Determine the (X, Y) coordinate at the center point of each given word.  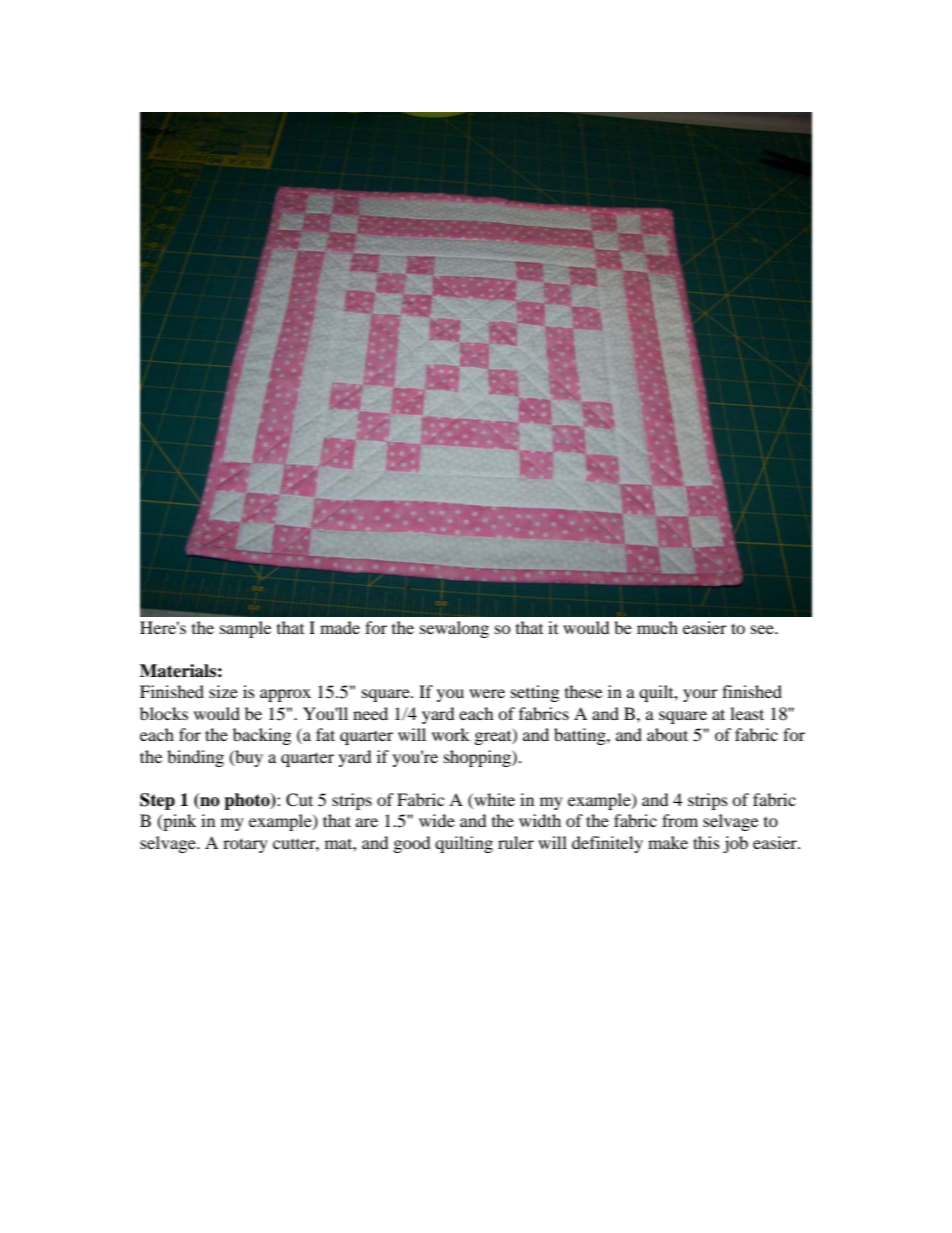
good (412, 844)
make (668, 842)
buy (248, 758)
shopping (478, 758)
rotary (245, 845)
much (657, 627)
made (340, 627)
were (487, 693)
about (667, 734)
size (223, 691)
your (700, 695)
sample (245, 629)
